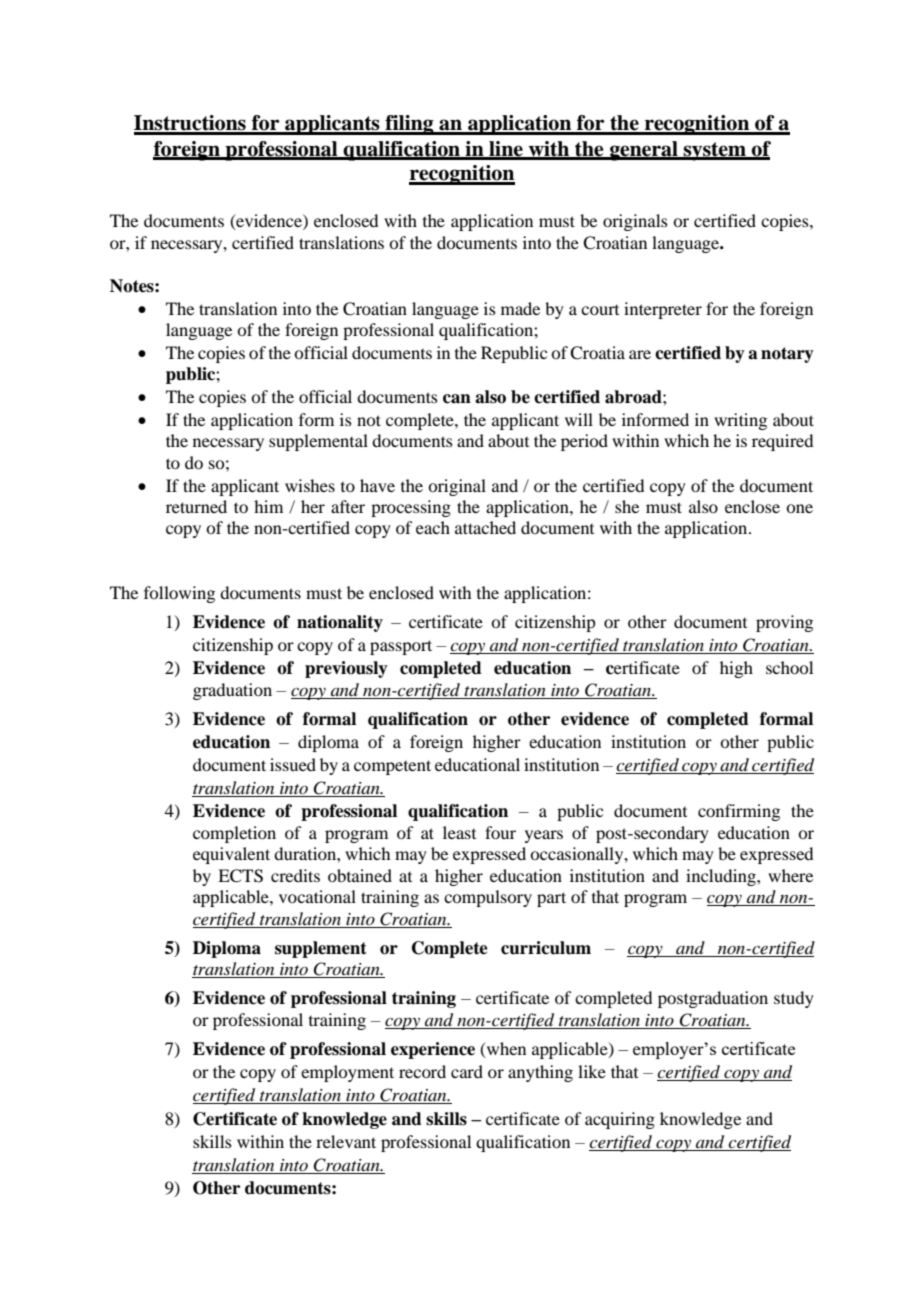 The width and height of the image is (924, 1308). What do you see at coordinates (643, 151) in the image?
I see `general` at bounding box center [643, 151].
